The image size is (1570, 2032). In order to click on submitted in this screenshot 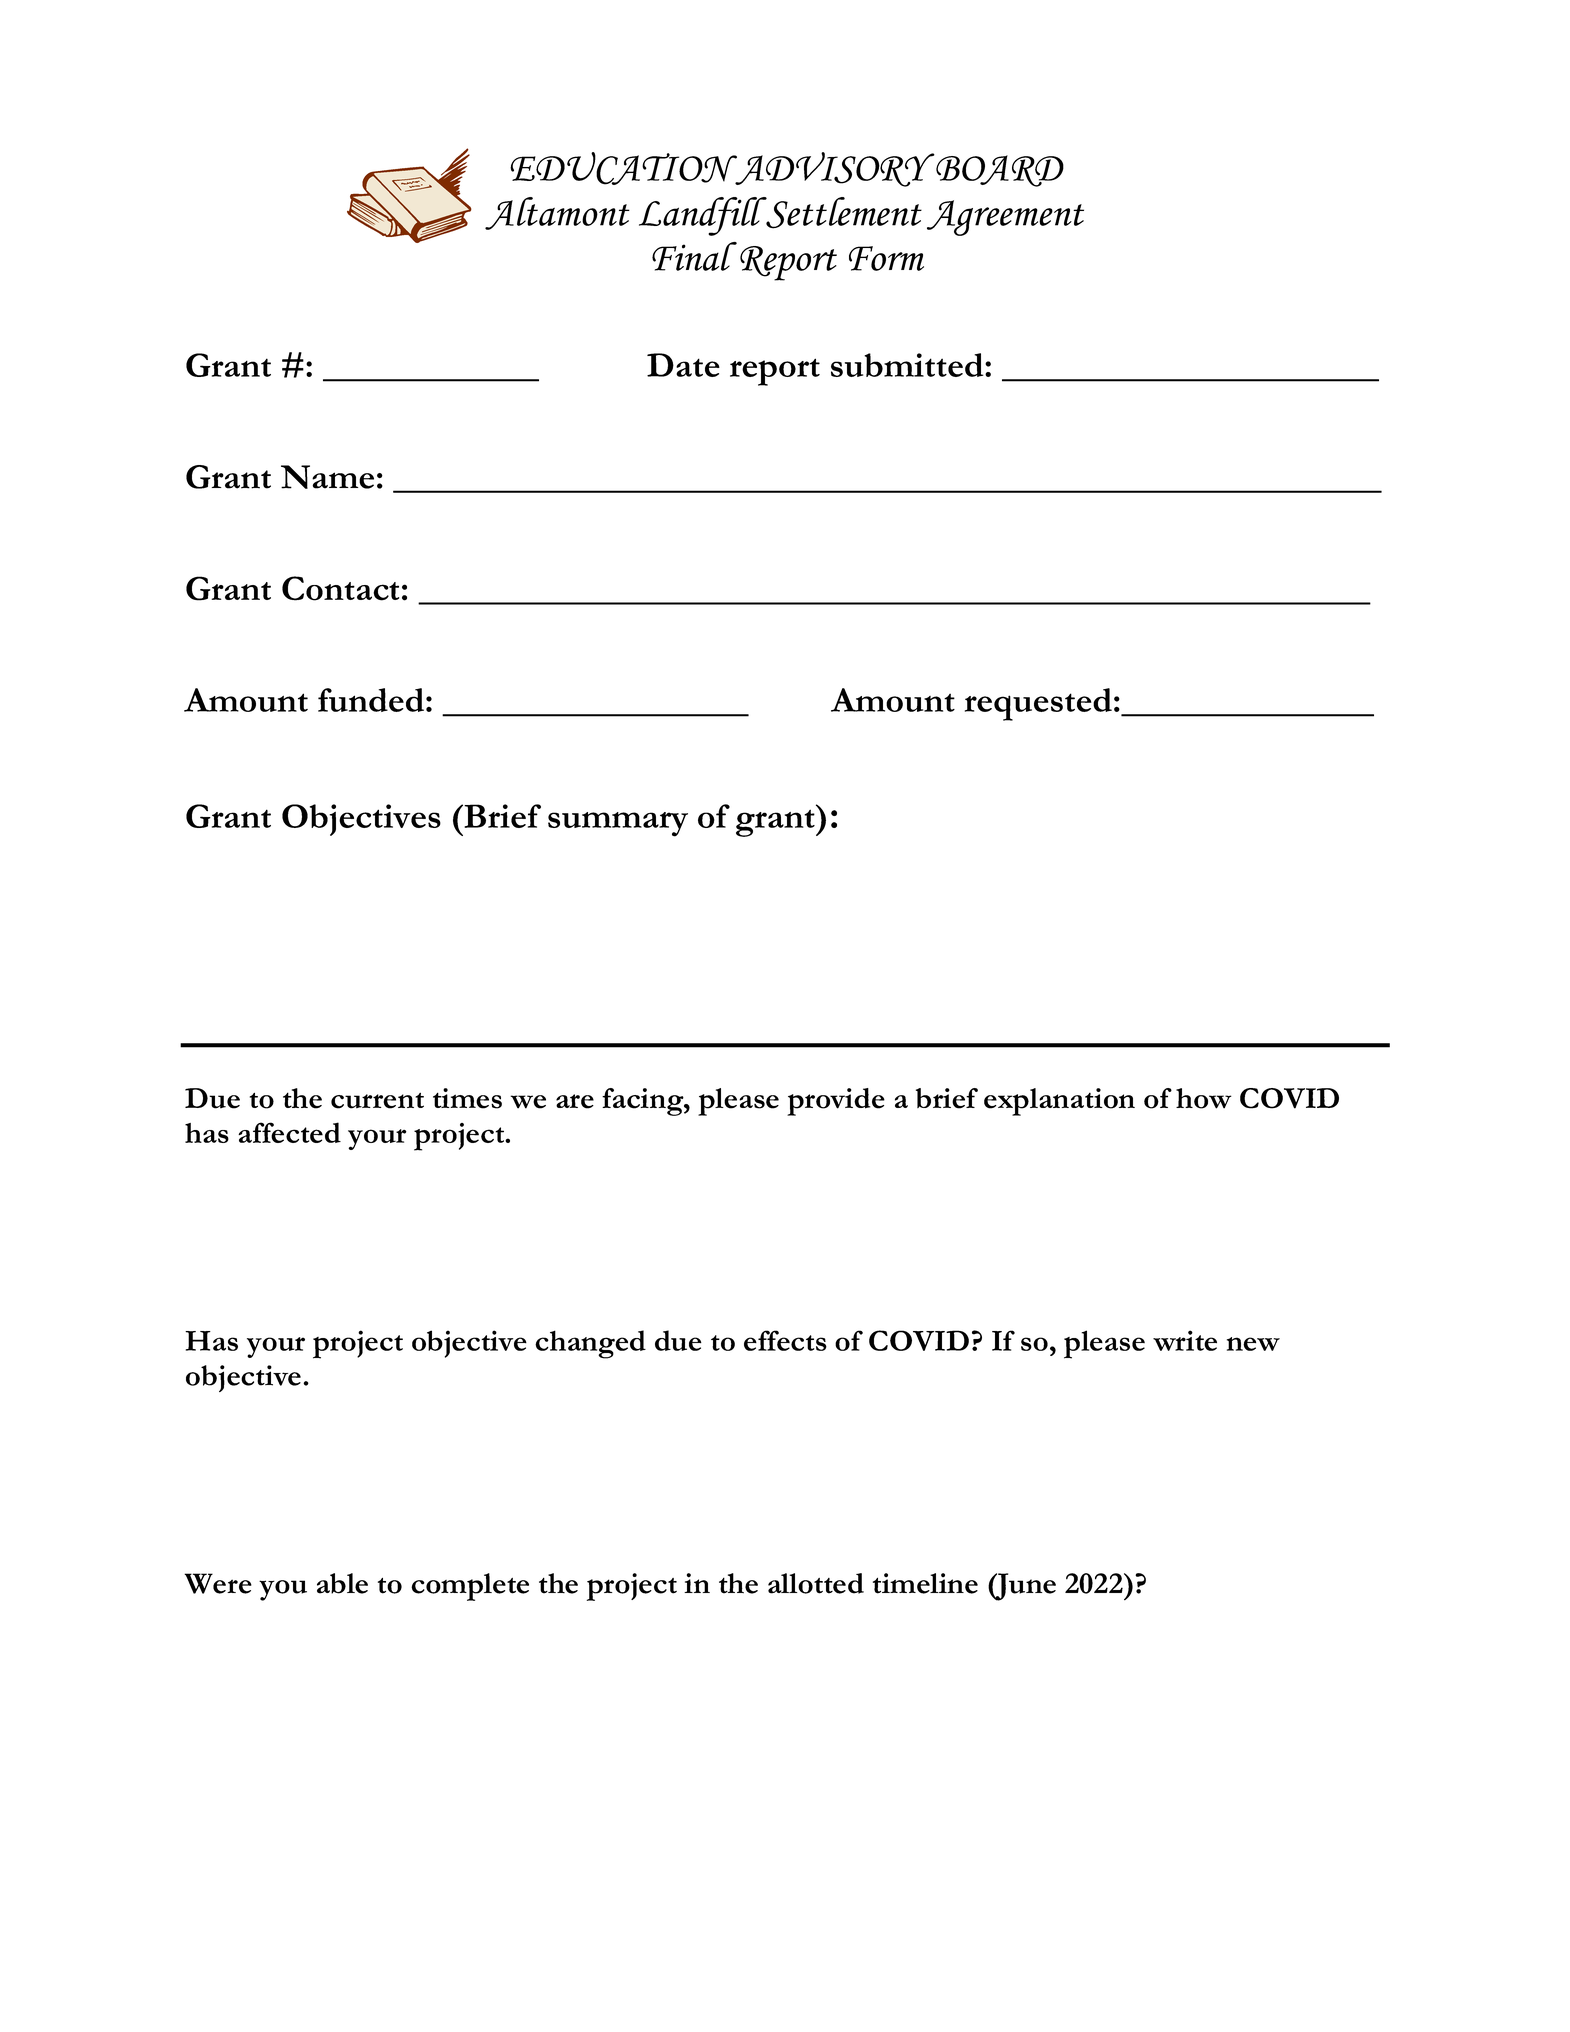, I will do `click(908, 365)`.
